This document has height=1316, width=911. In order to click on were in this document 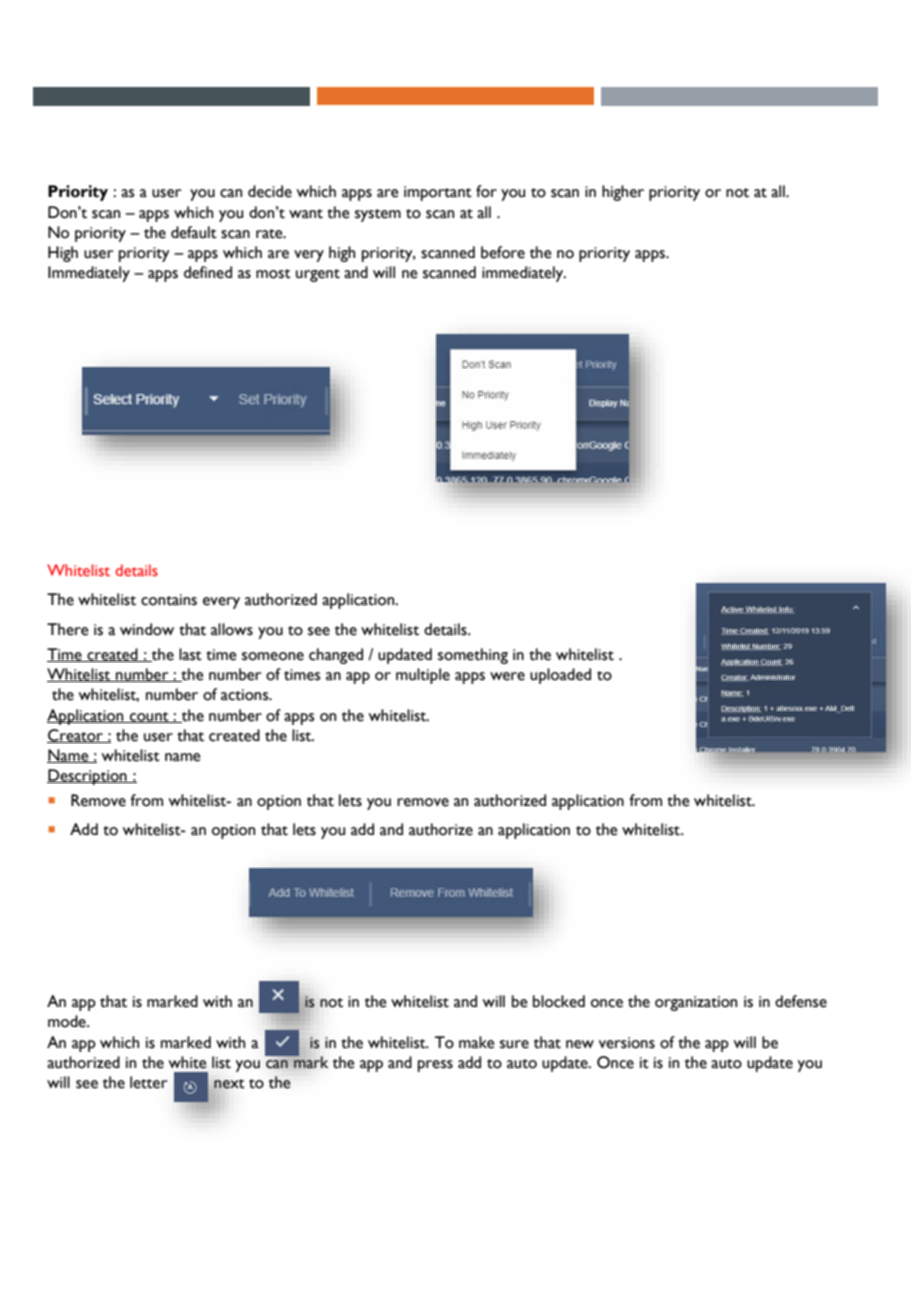, I will do `click(507, 676)`.
